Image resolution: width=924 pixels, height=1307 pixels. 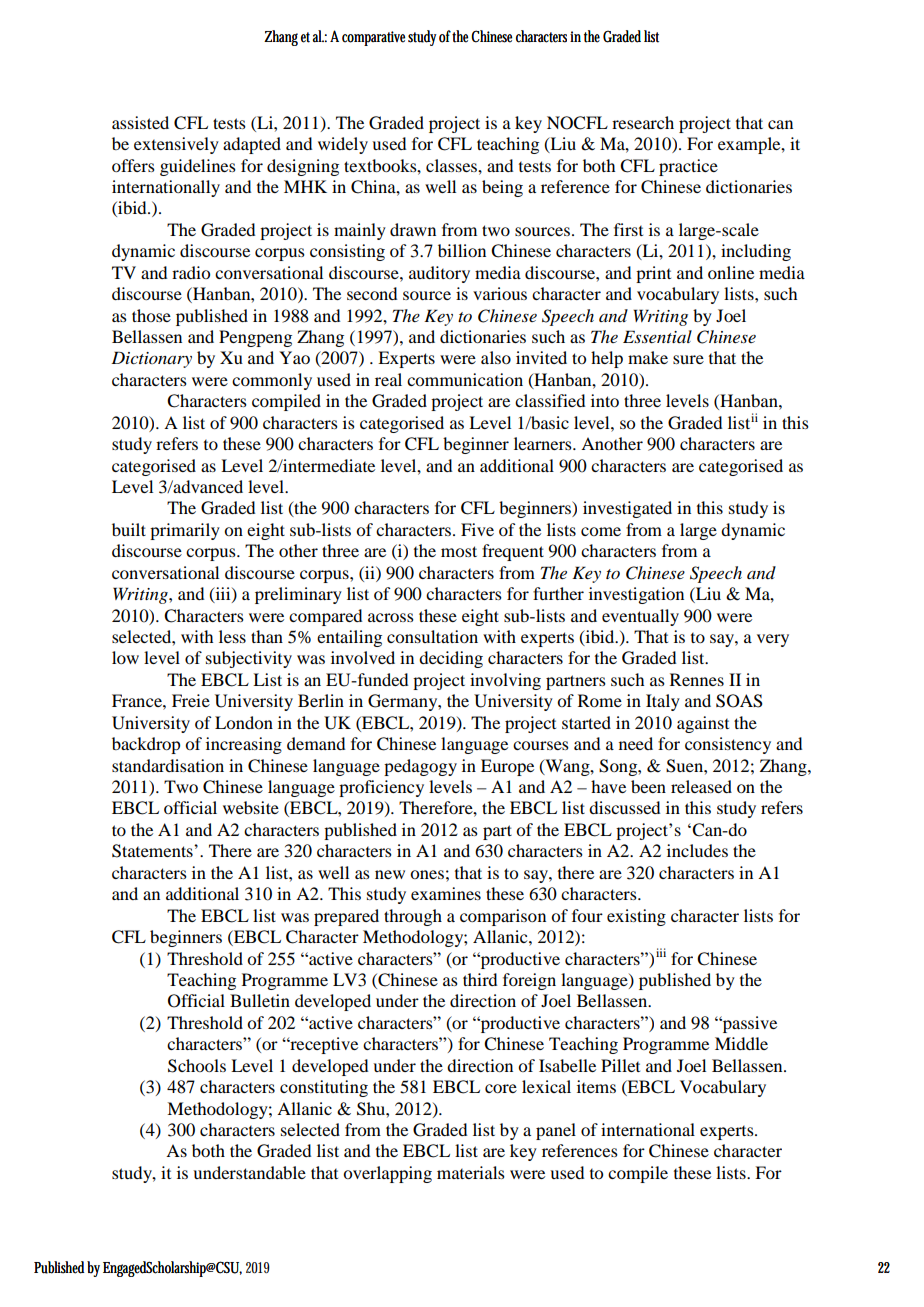 I want to click on materials, so click(x=471, y=1172).
